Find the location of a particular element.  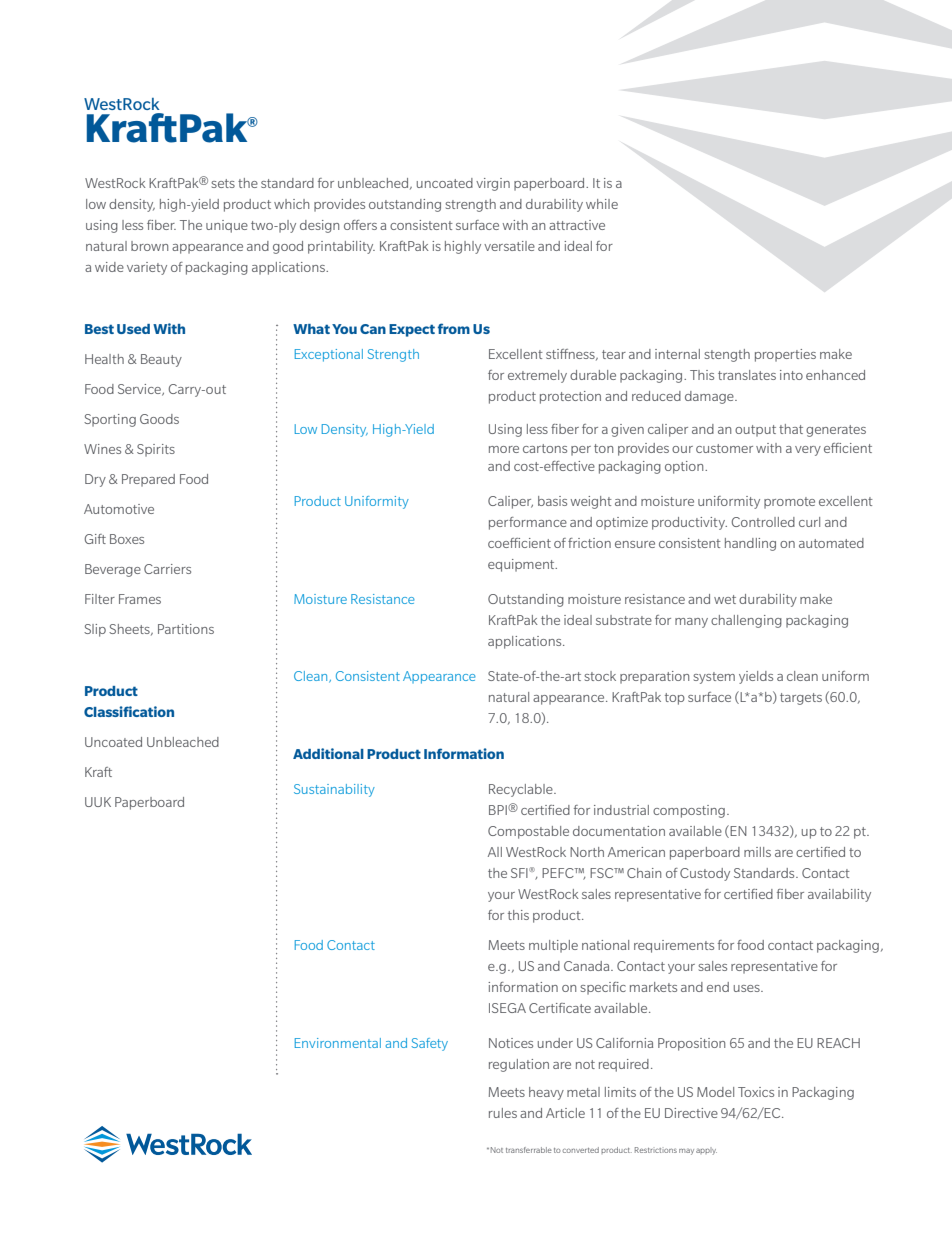

while is located at coordinates (602, 204).
